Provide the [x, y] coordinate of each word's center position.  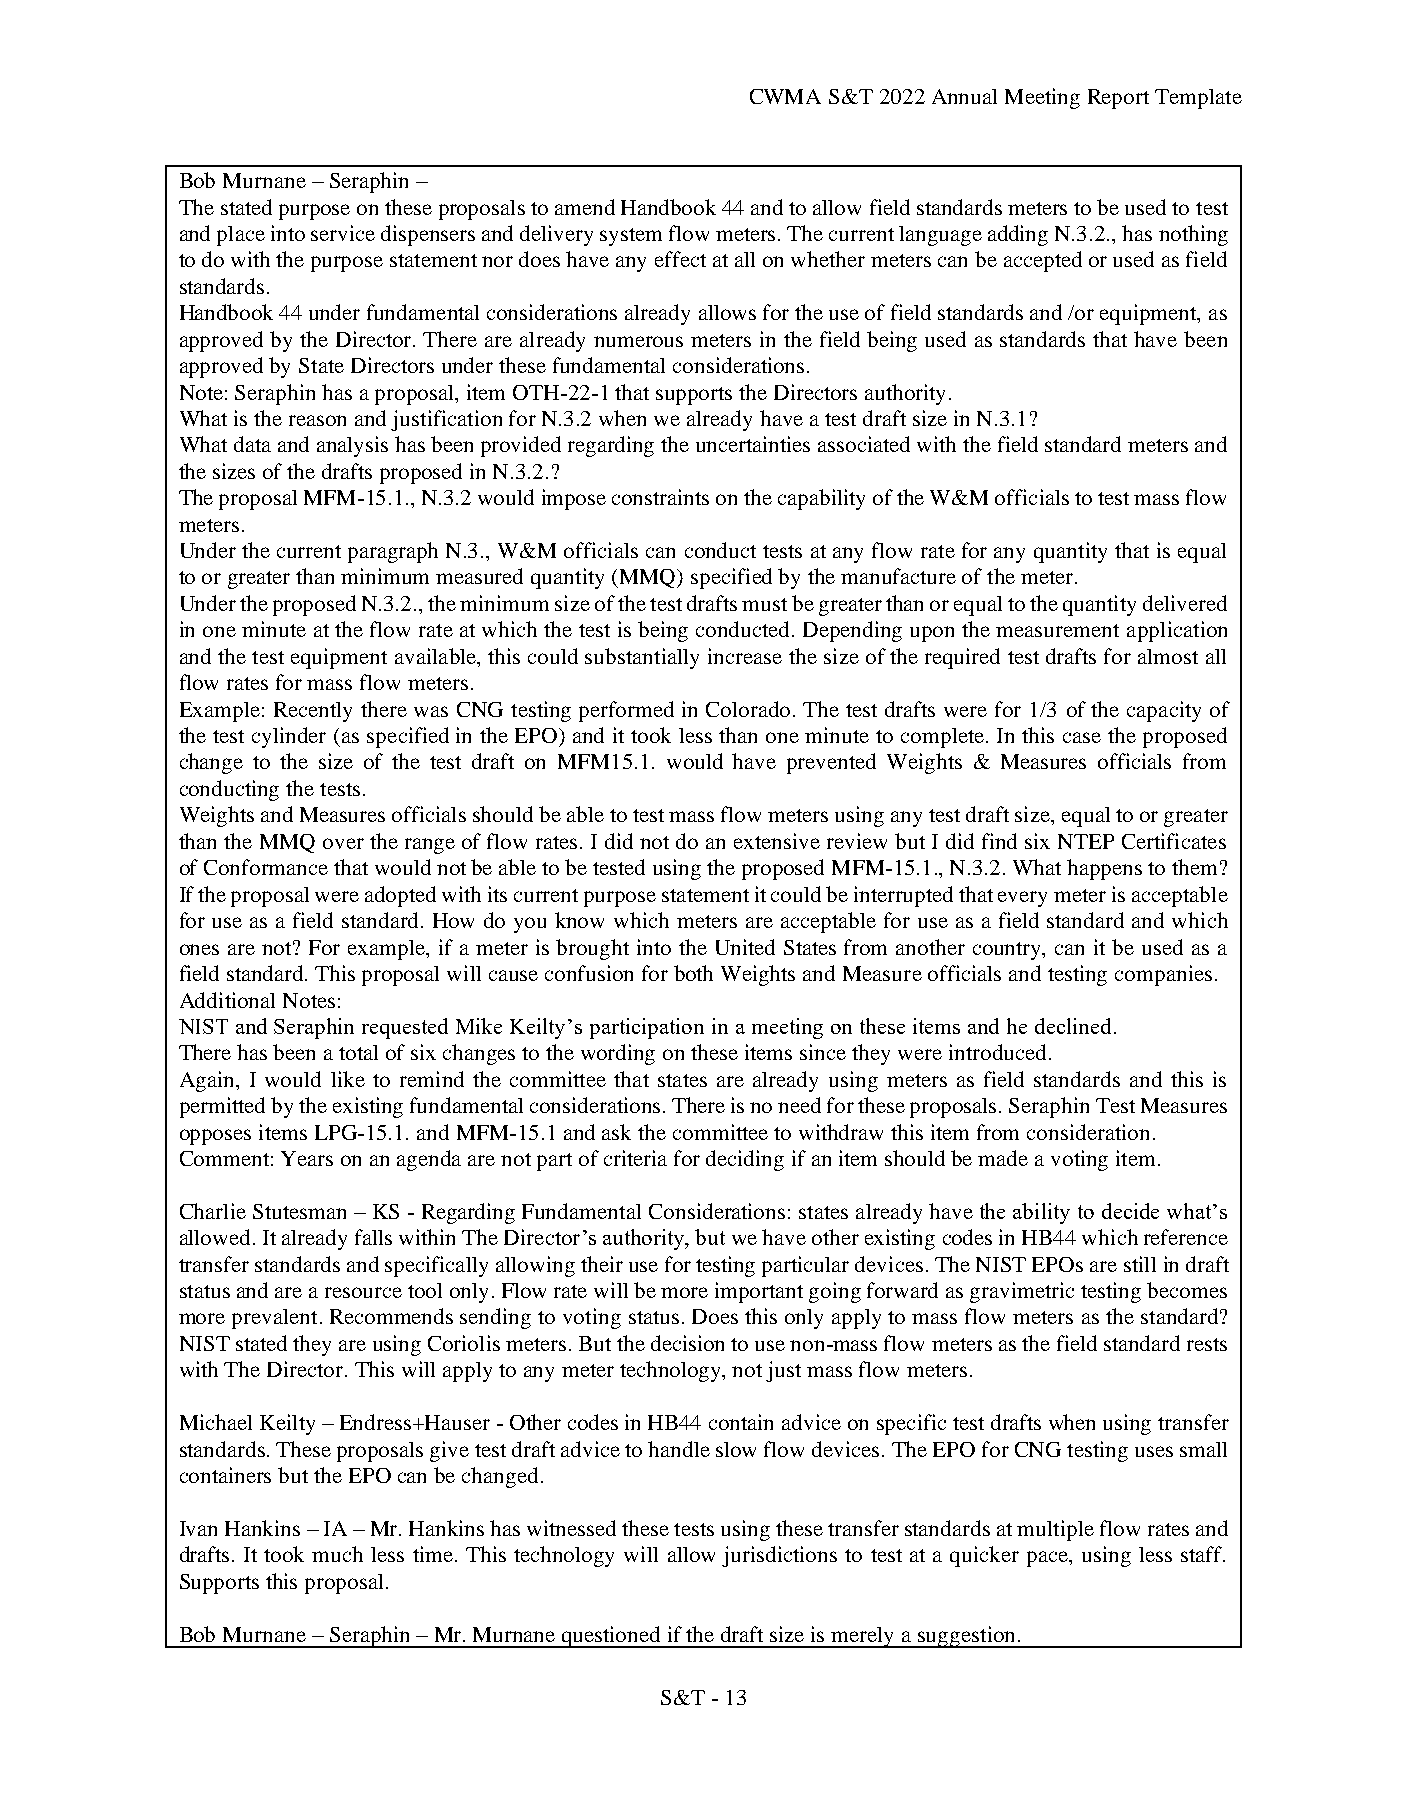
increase [745, 656]
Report [1118, 99]
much [337, 1554]
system [631, 237]
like [348, 1079]
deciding [745, 1160]
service [343, 233]
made [1003, 1158]
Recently [313, 712]
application [1177, 631]
